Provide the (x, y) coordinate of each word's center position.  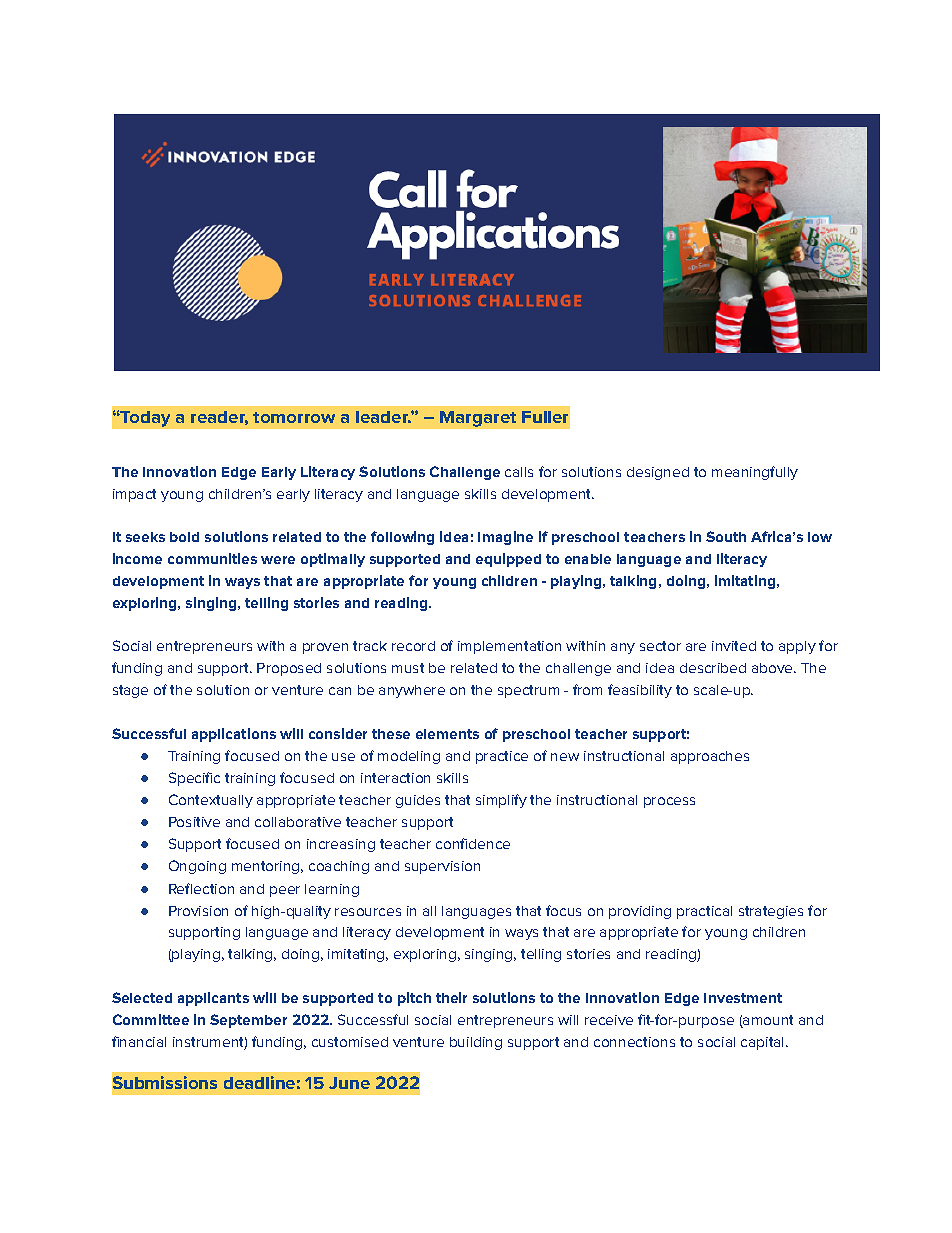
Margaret (478, 419)
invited (734, 646)
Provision (198, 911)
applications (234, 735)
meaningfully (755, 473)
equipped (508, 560)
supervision (442, 867)
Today (144, 419)
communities (212, 558)
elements (447, 734)
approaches (710, 757)
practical (704, 912)
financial (139, 1041)
